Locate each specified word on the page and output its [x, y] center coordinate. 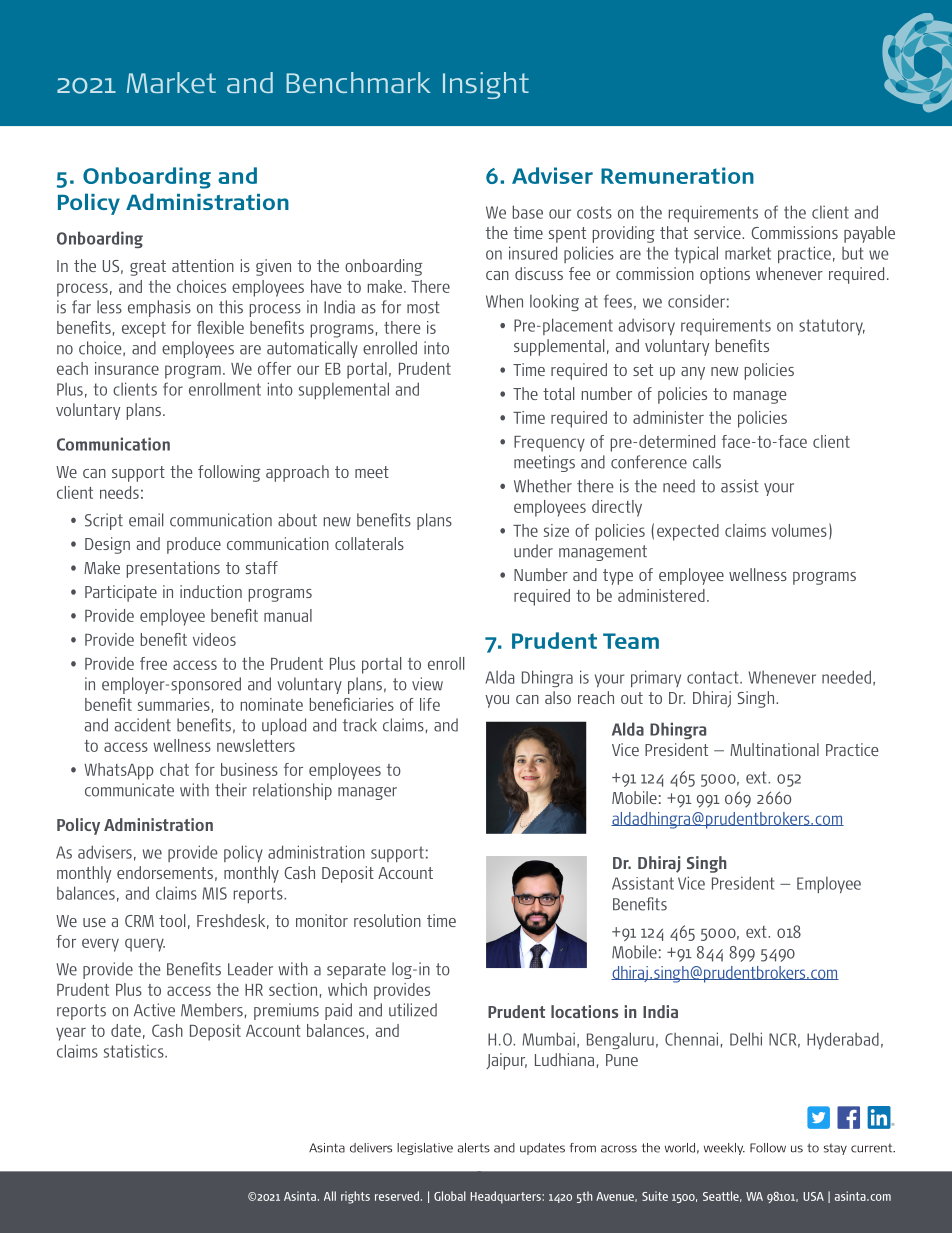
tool [172, 920]
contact [714, 677]
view [427, 684]
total [558, 393]
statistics [135, 1051]
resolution [387, 920]
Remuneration [677, 175]
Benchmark [358, 82]
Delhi [746, 1039]
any [693, 373]
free [153, 663]
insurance [127, 368]
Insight [486, 85]
